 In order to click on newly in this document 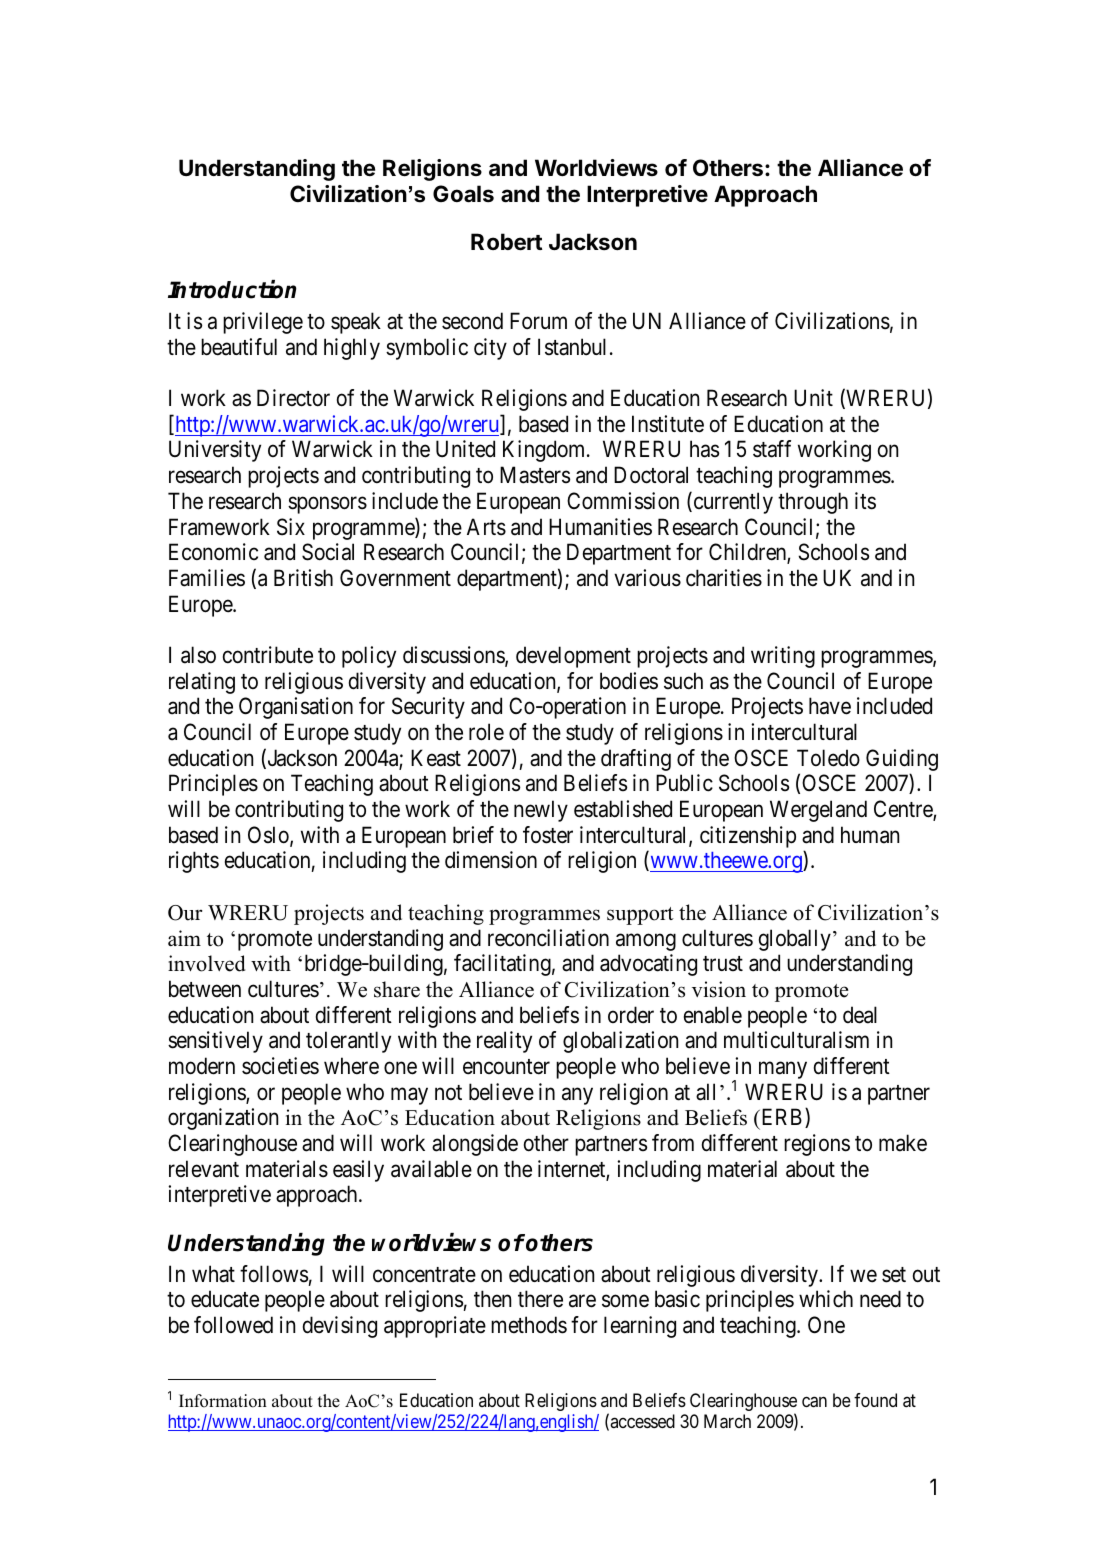, I will do `click(541, 811)`.
